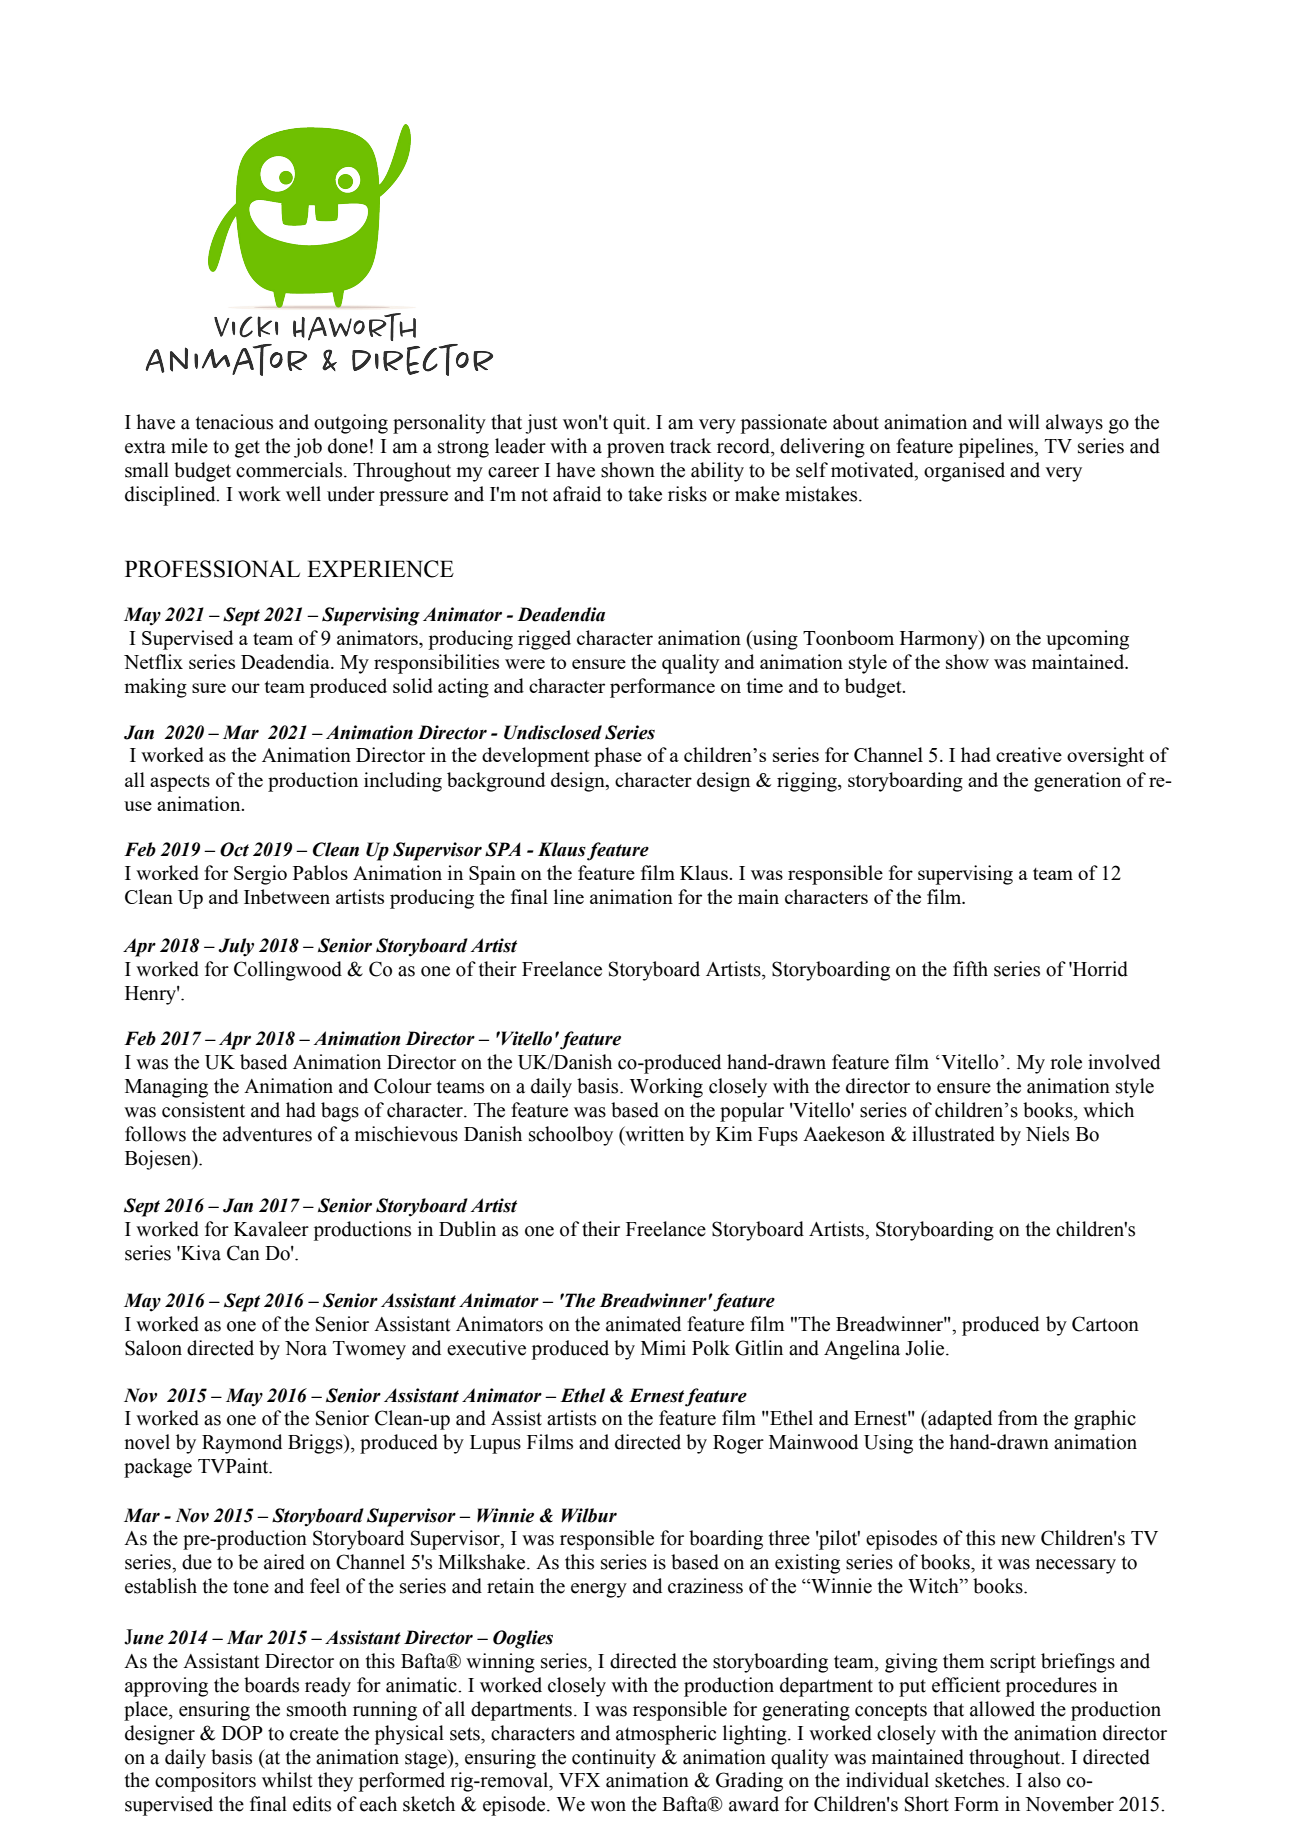 Image resolution: width=1303 pixels, height=1844 pixels. Describe the element at coordinates (614, 1759) in the screenshot. I see `continuity` at that location.
